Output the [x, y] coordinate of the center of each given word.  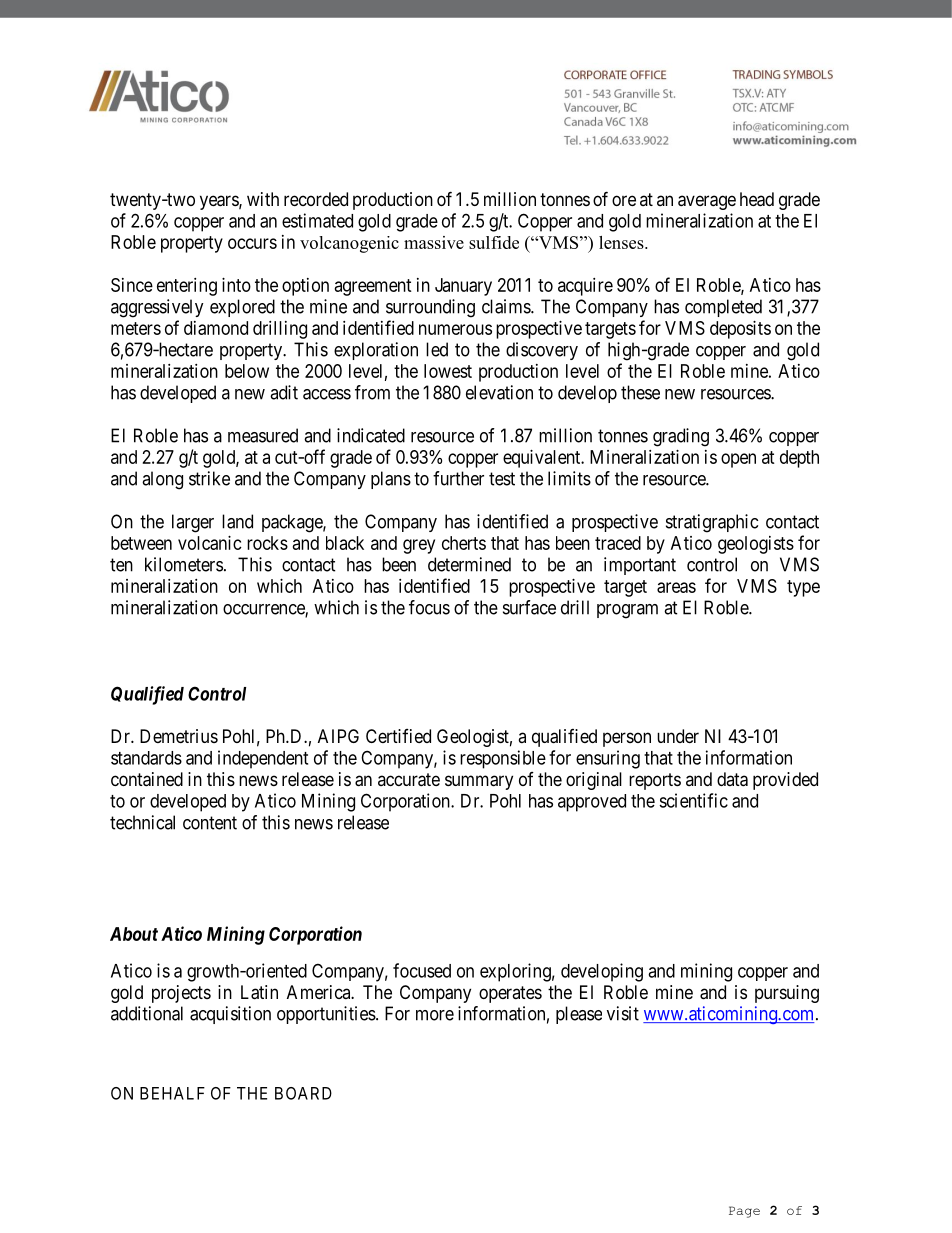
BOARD [303, 1093]
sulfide [494, 242]
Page [744, 1212]
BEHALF [172, 1093]
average [707, 202]
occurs [252, 243]
